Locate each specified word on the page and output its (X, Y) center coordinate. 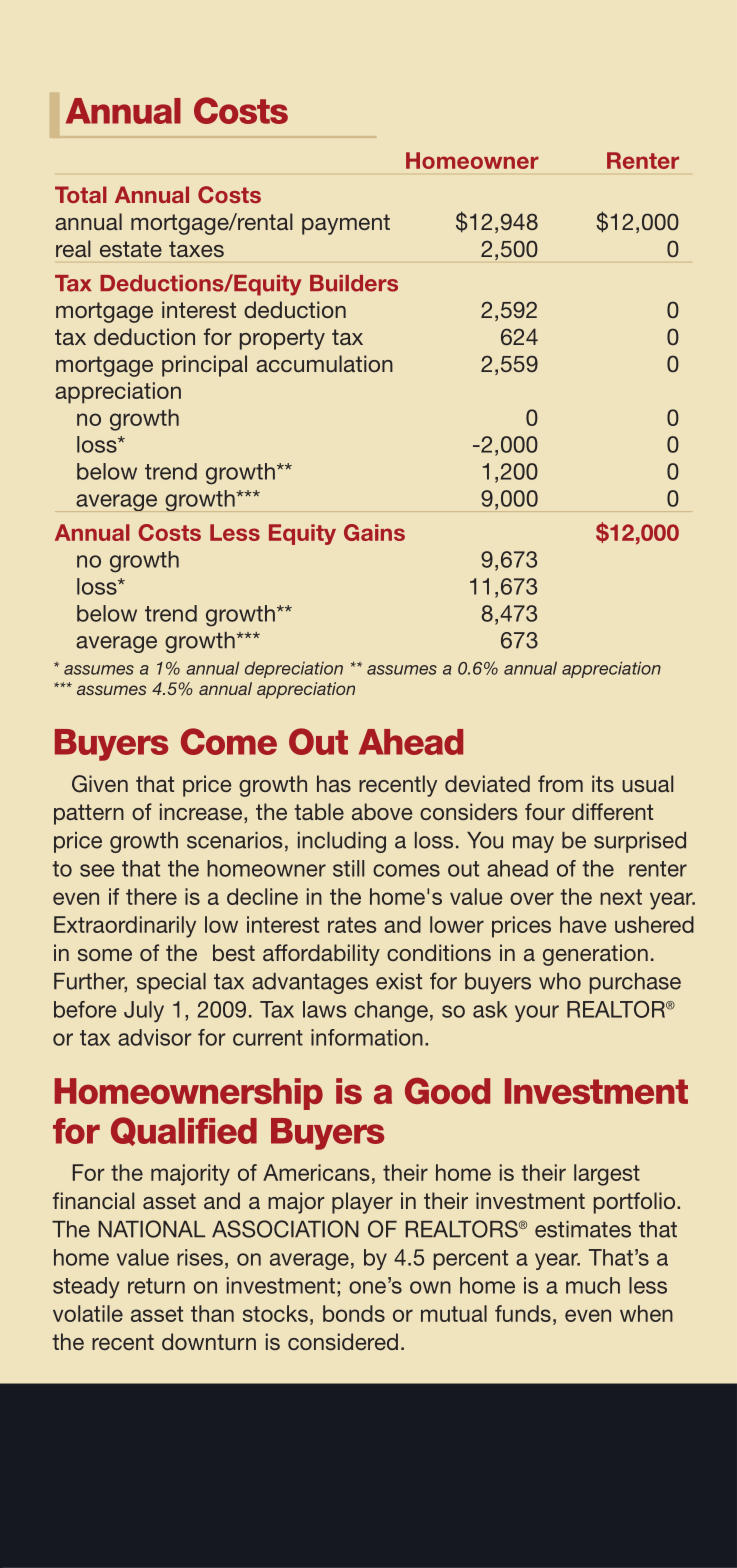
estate (131, 249)
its (603, 783)
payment (346, 224)
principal (204, 366)
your (537, 1013)
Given (100, 784)
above (382, 811)
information (367, 1037)
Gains (374, 532)
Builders (354, 283)
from (560, 783)
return (156, 1286)
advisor (155, 1037)
